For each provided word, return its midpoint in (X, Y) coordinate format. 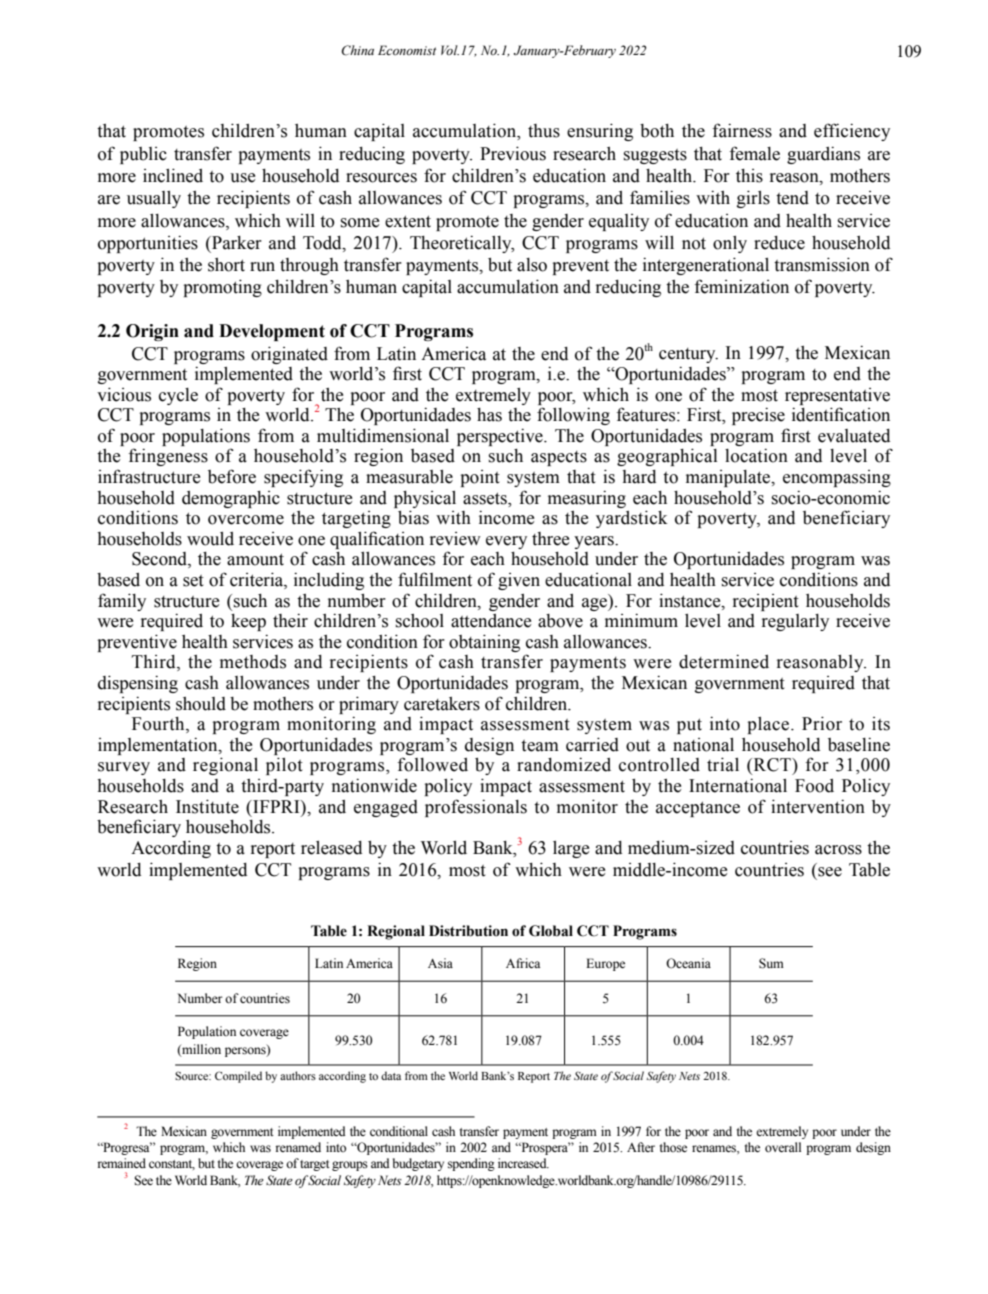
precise (758, 416)
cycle (178, 396)
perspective (501, 437)
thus (544, 131)
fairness (742, 130)
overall (783, 1147)
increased (523, 1163)
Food (814, 786)
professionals (476, 808)
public (143, 155)
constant (172, 1165)
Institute (207, 806)
